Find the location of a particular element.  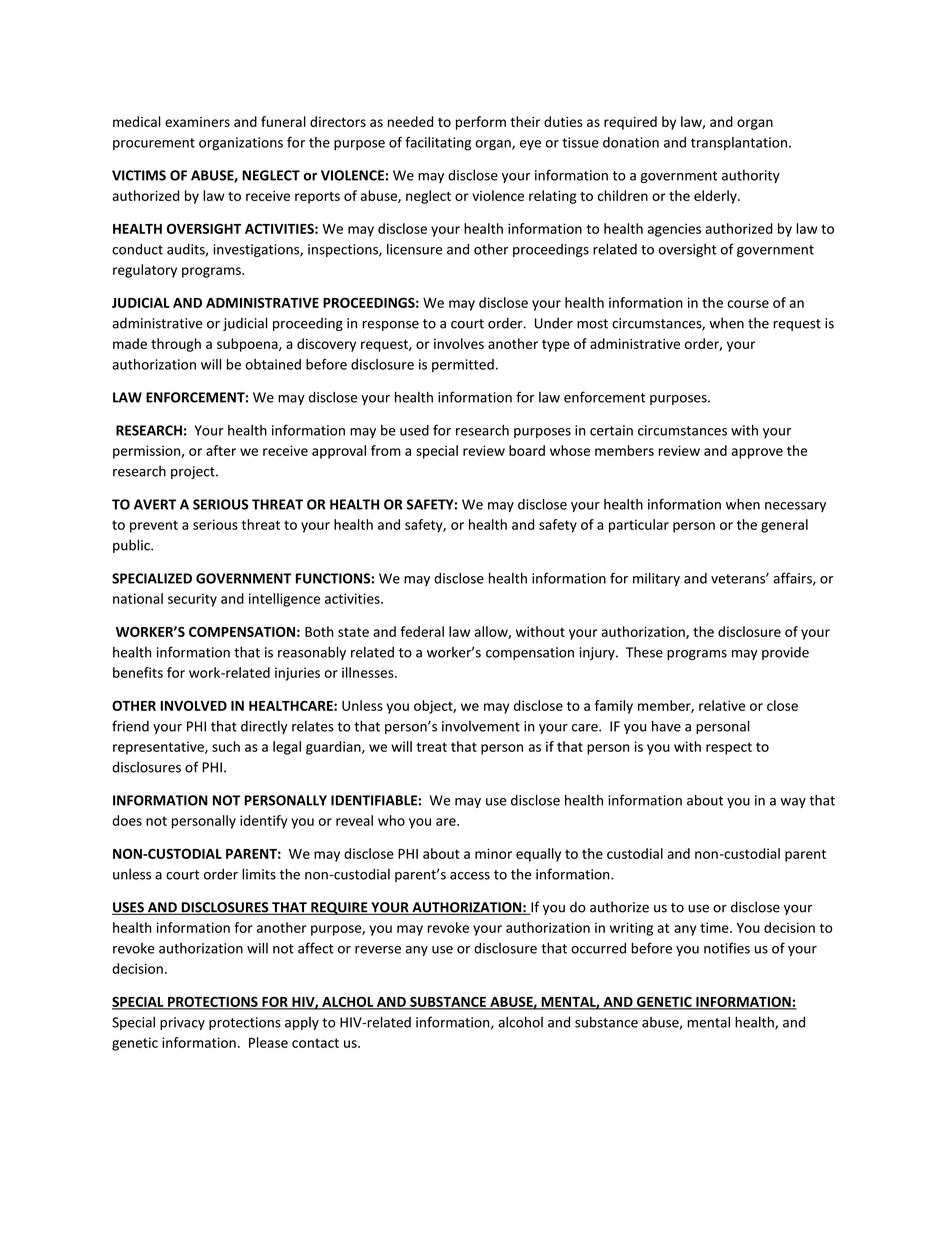

examiners is located at coordinates (197, 122).
